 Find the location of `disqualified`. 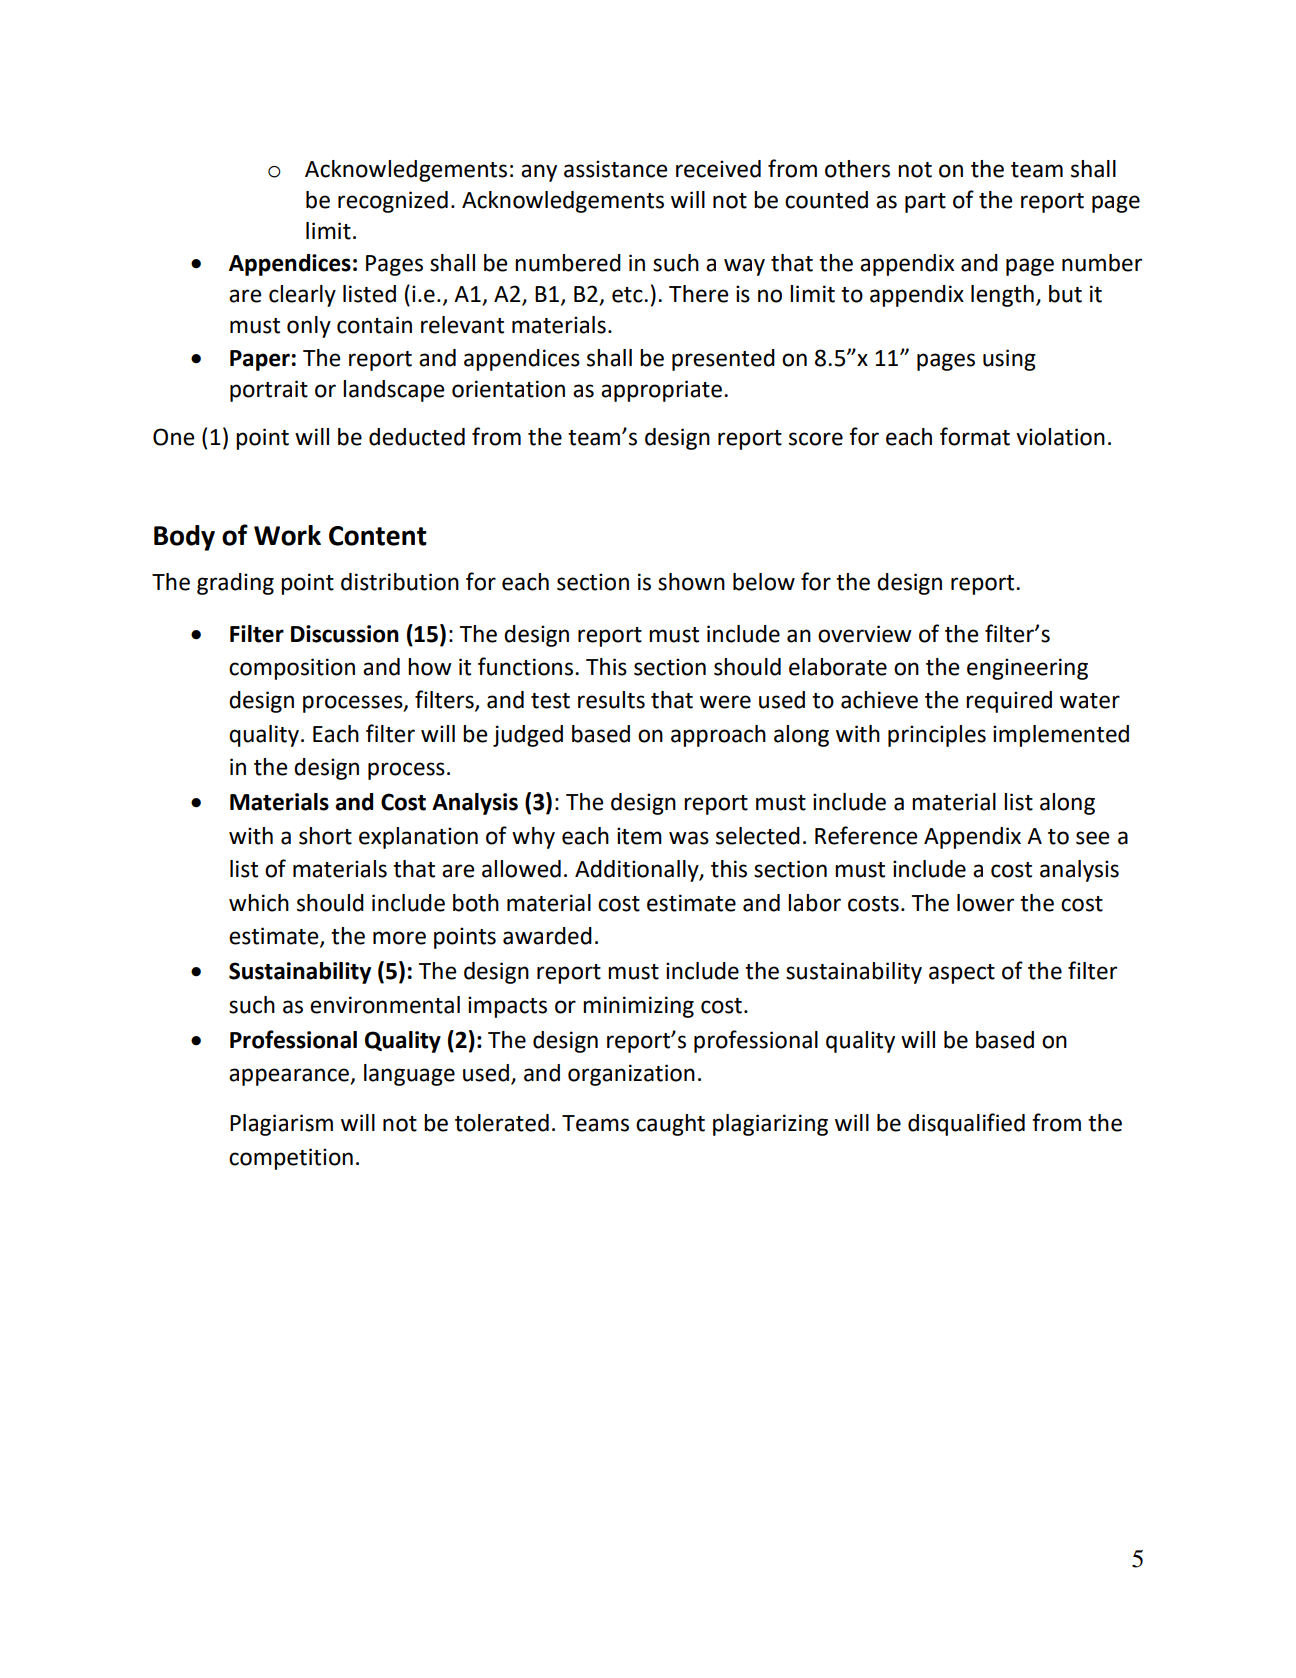

disqualified is located at coordinates (966, 1124).
